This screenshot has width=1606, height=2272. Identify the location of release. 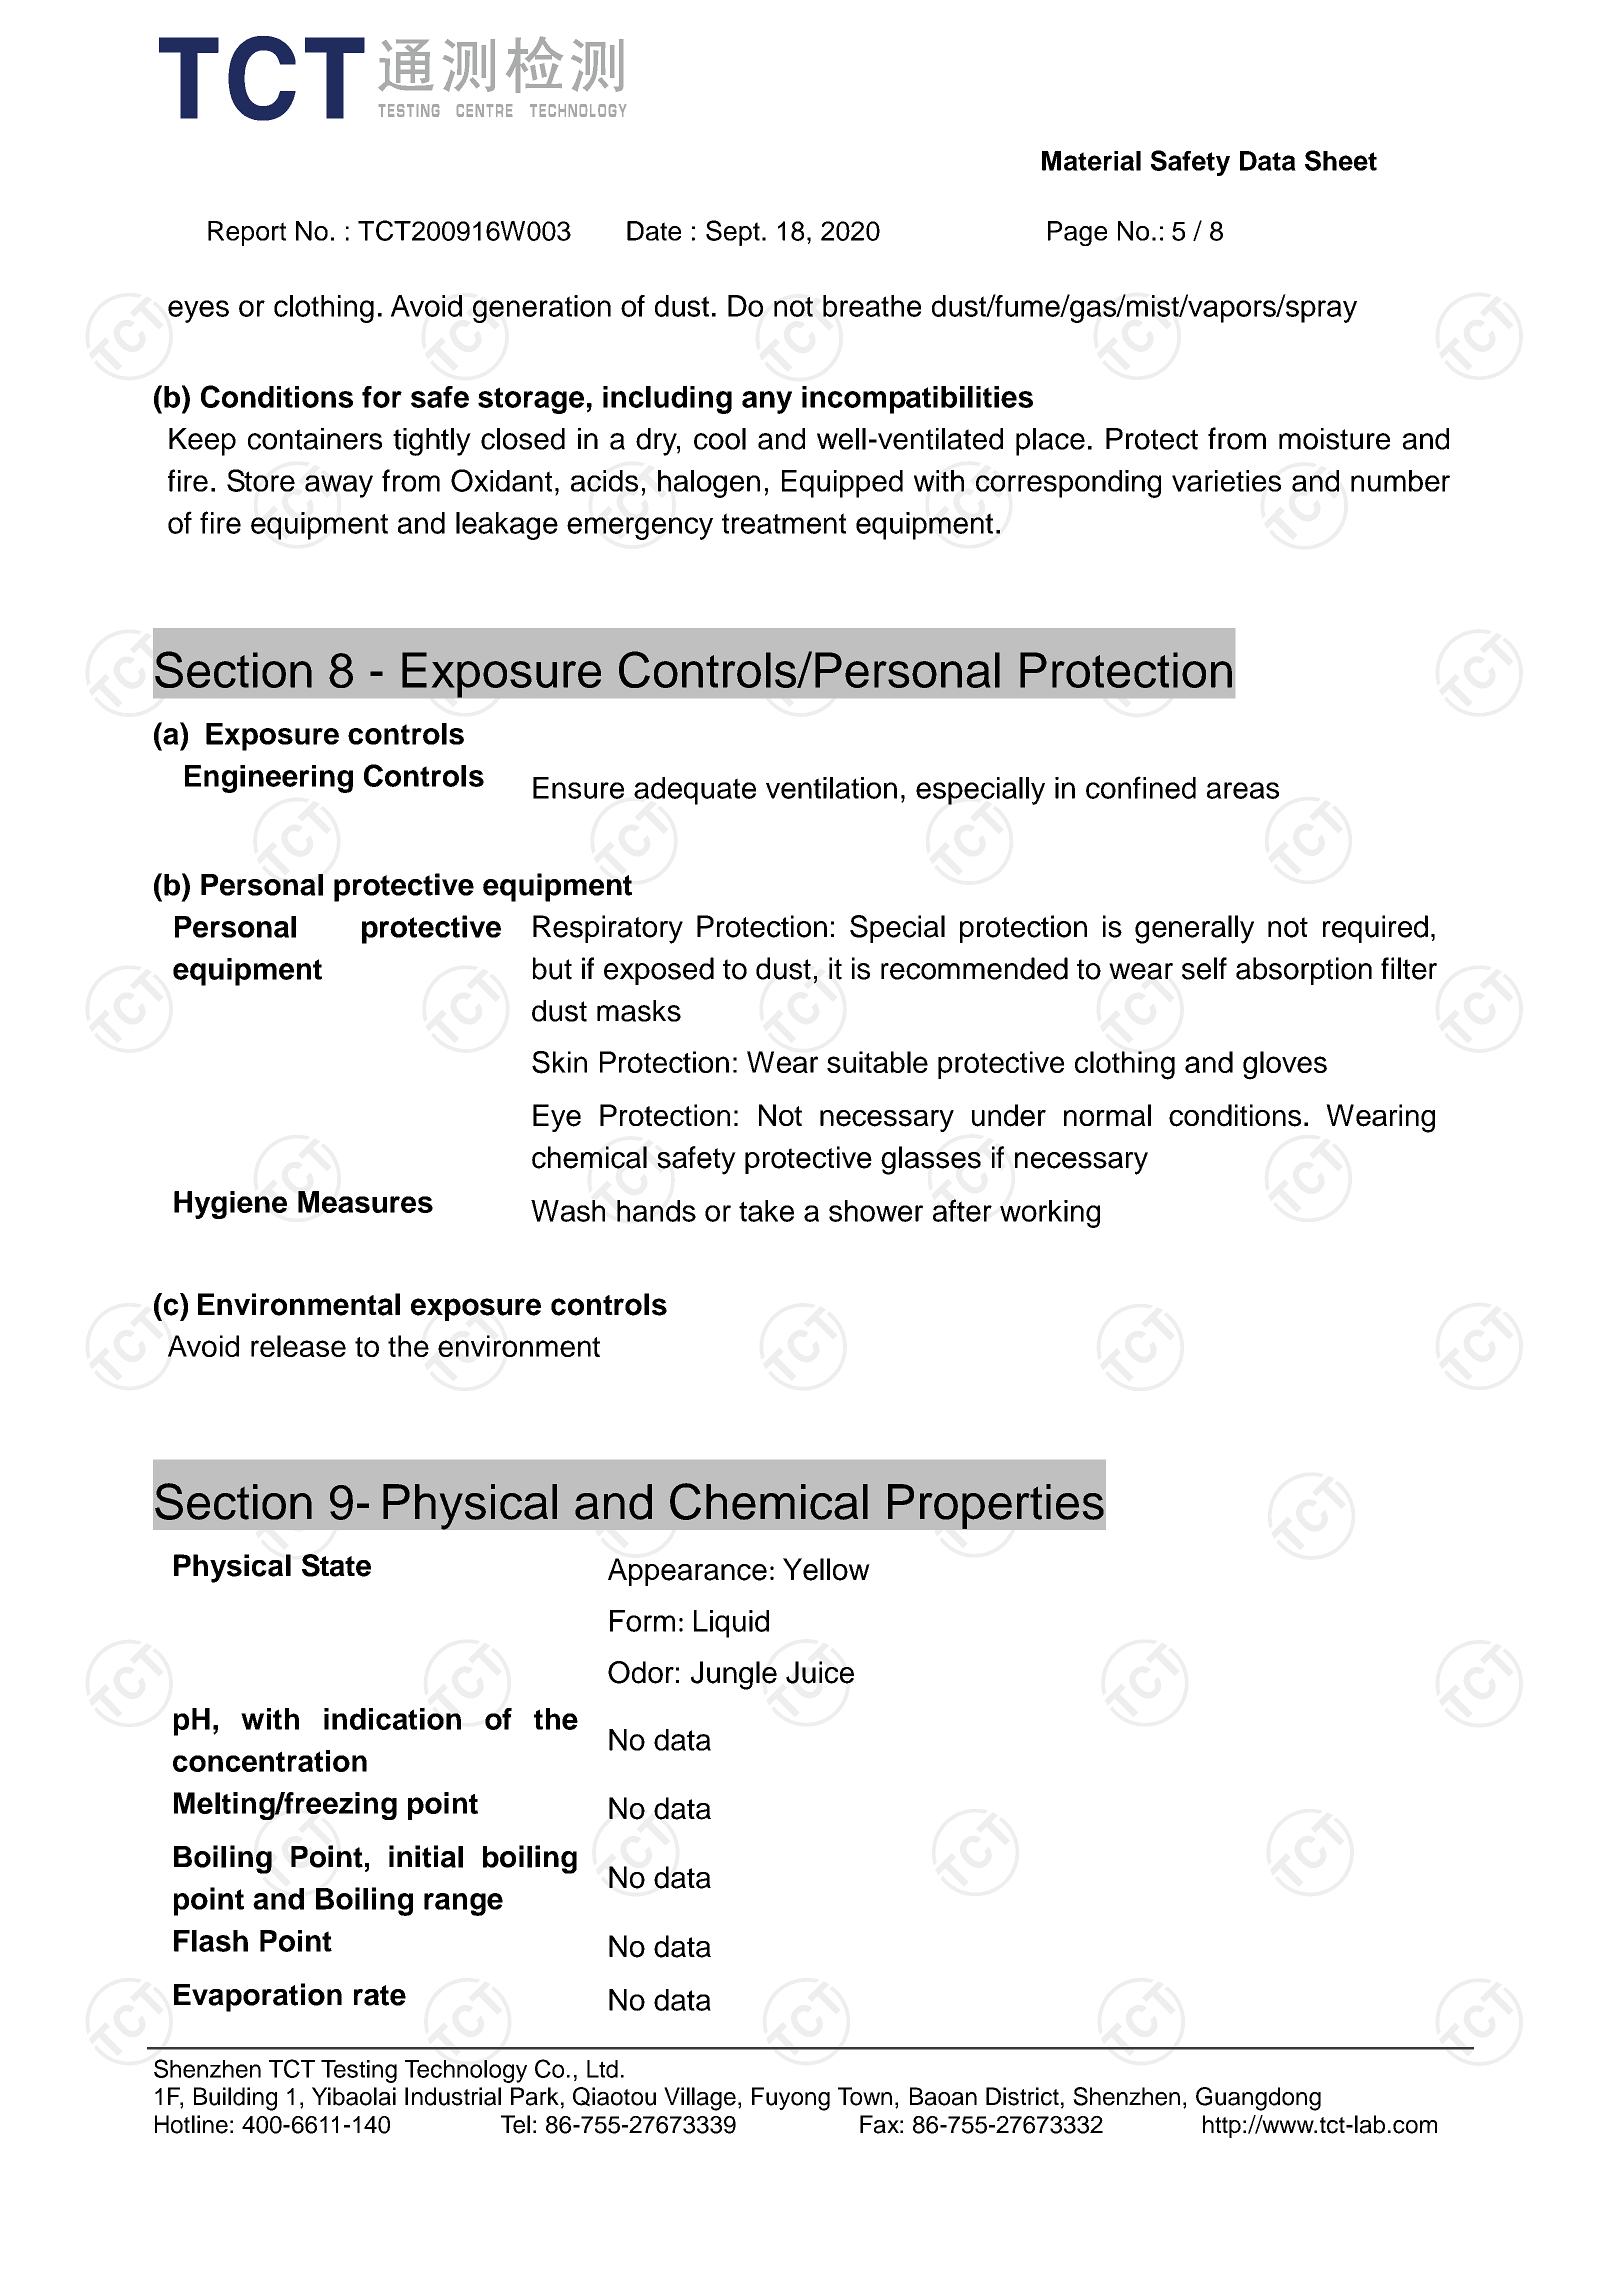
(298, 1346).
